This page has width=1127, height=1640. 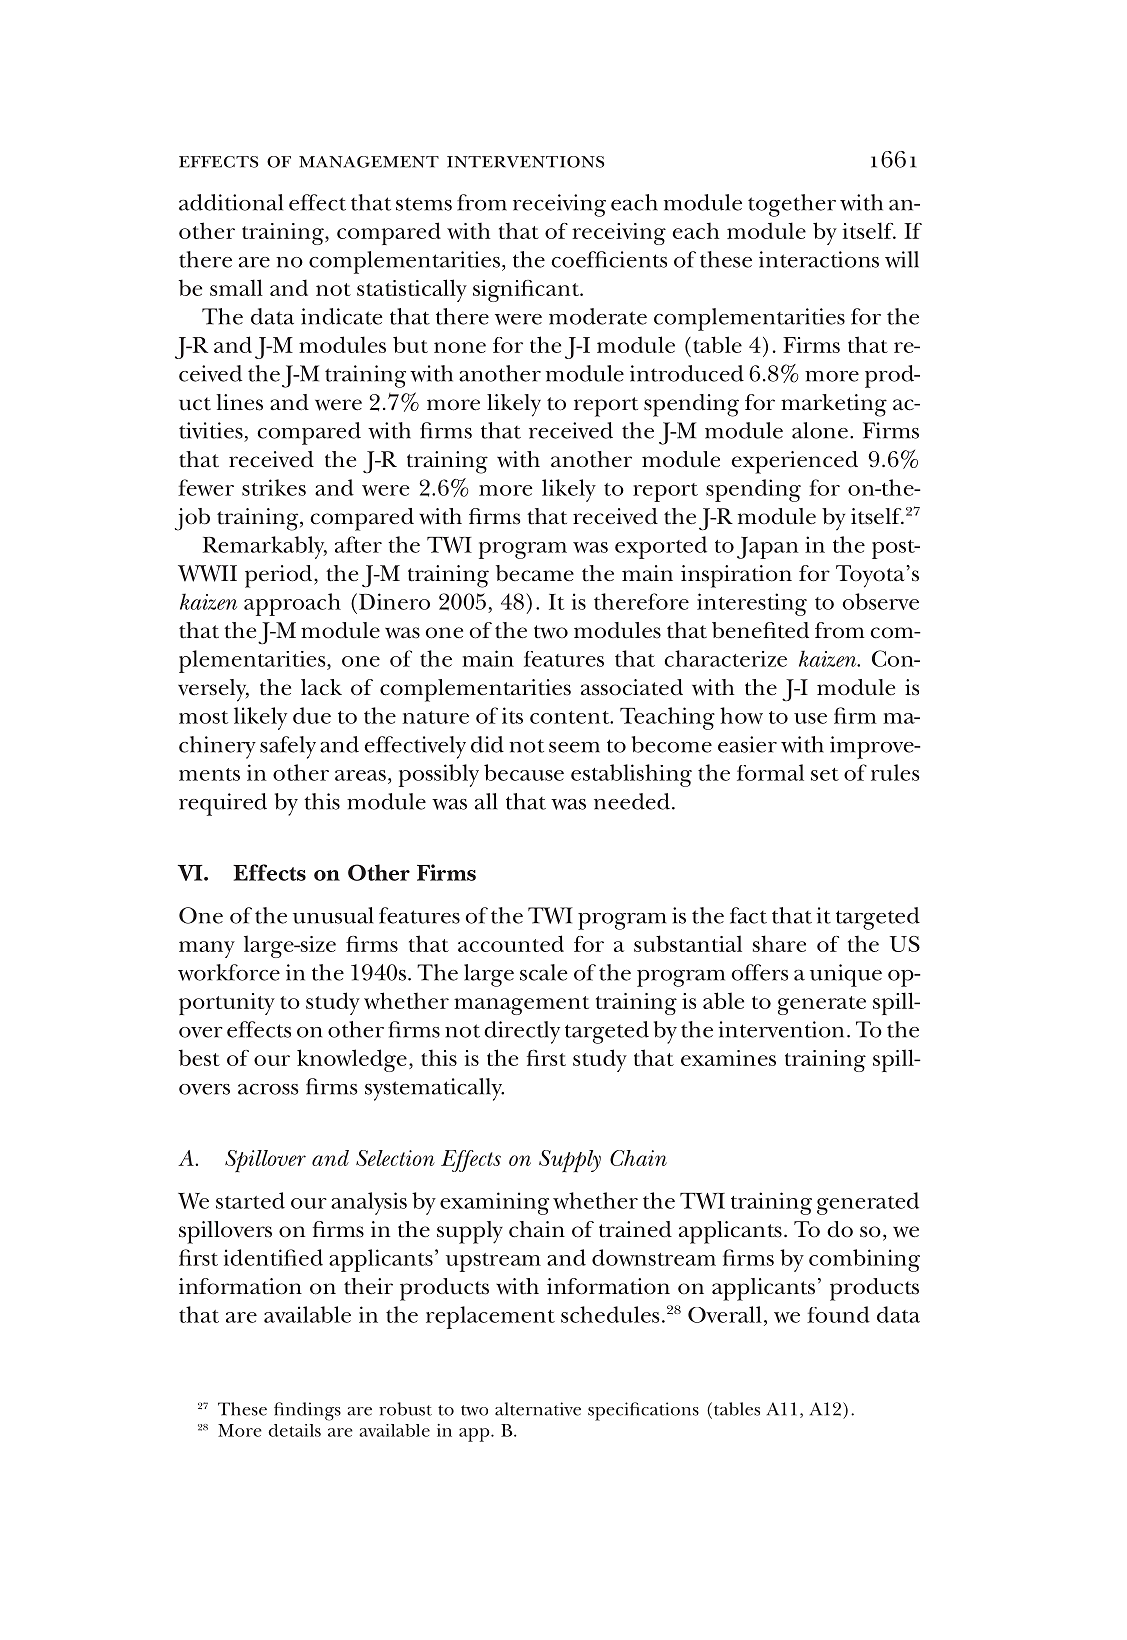 What do you see at coordinates (825, 774) in the page?
I see `set` at bounding box center [825, 774].
